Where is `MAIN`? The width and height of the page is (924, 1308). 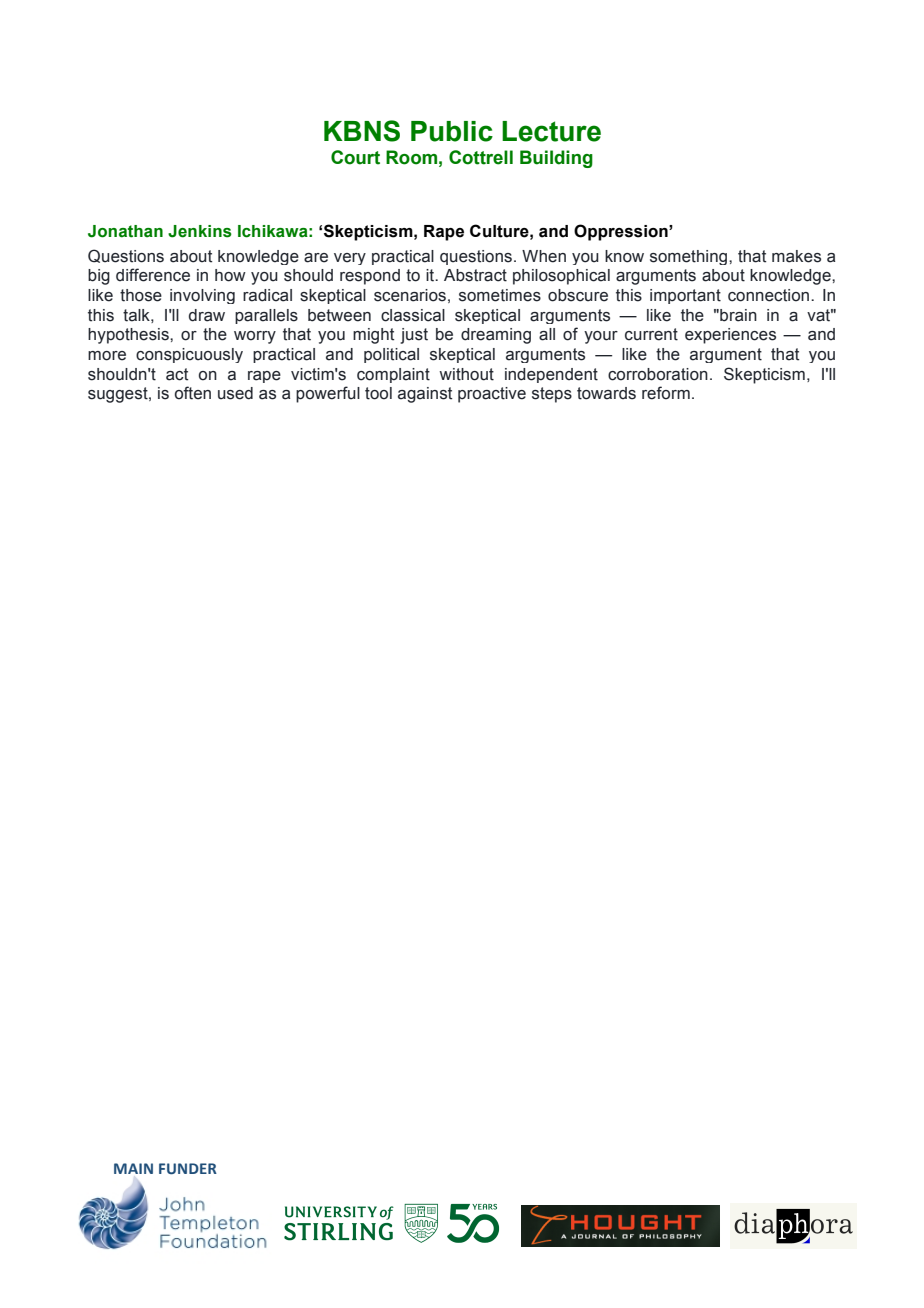 MAIN is located at coordinates (133, 1168).
